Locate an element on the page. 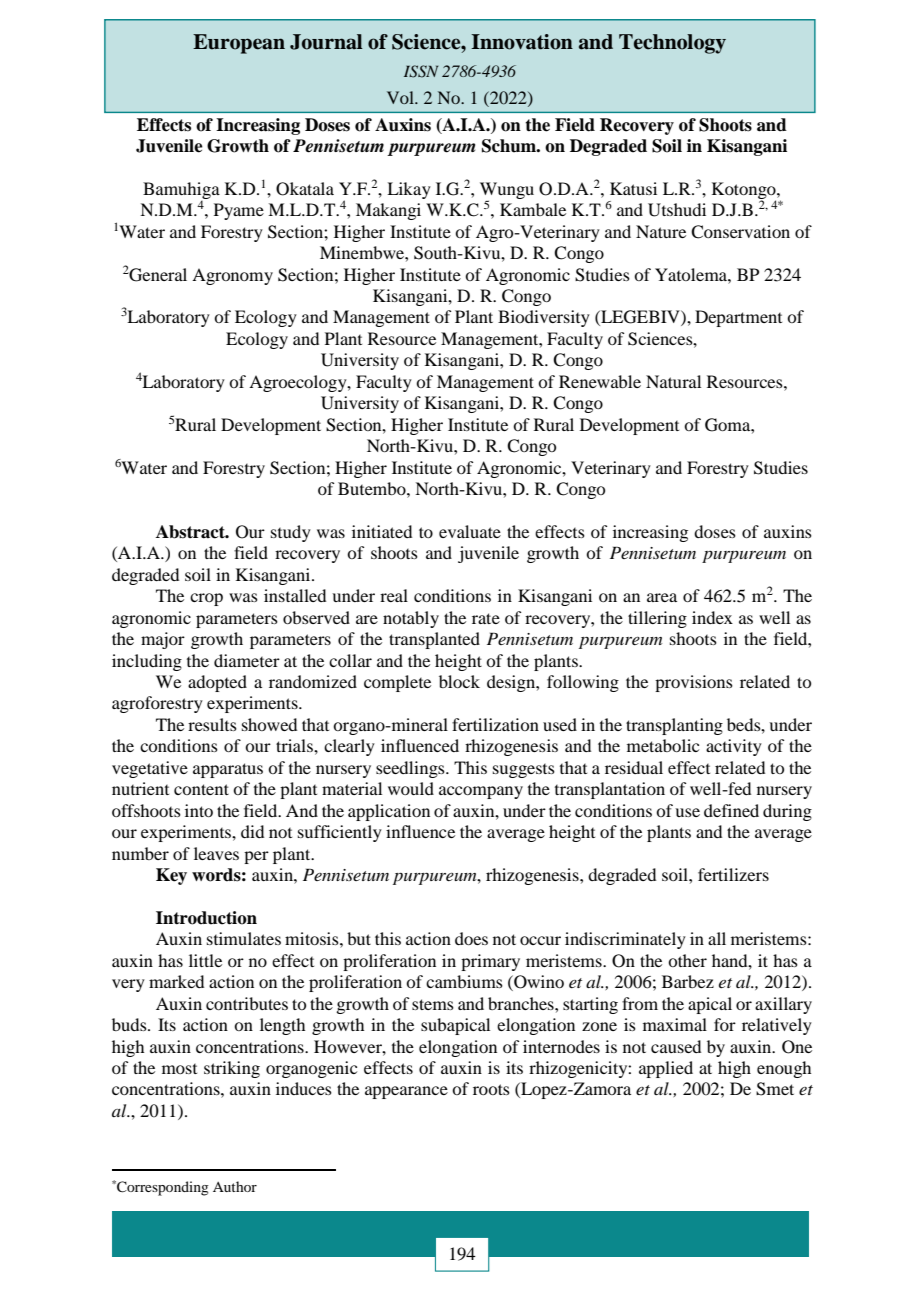  Author is located at coordinates (235, 1186).
